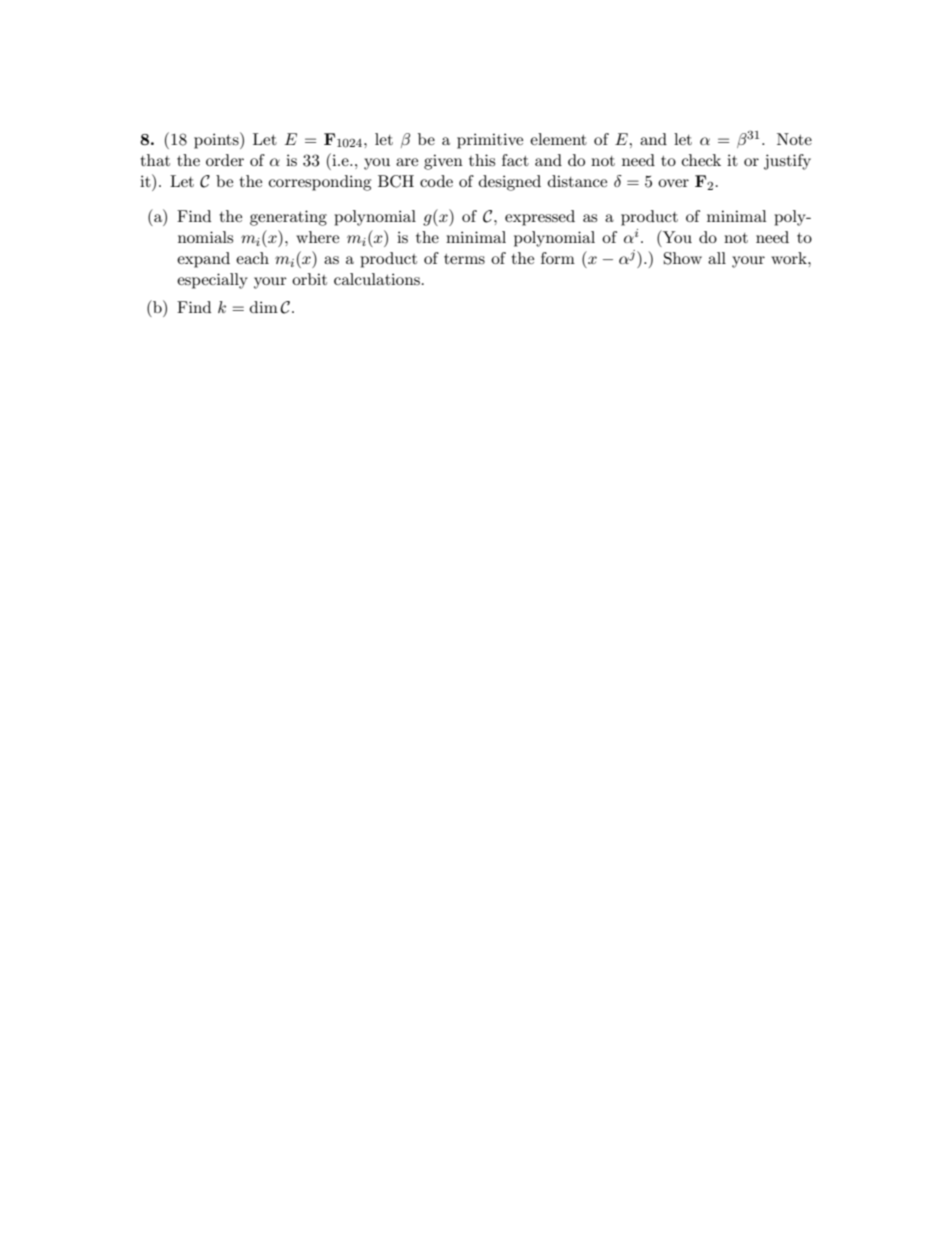  What do you see at coordinates (794, 139) in the screenshot?
I see `Note` at bounding box center [794, 139].
